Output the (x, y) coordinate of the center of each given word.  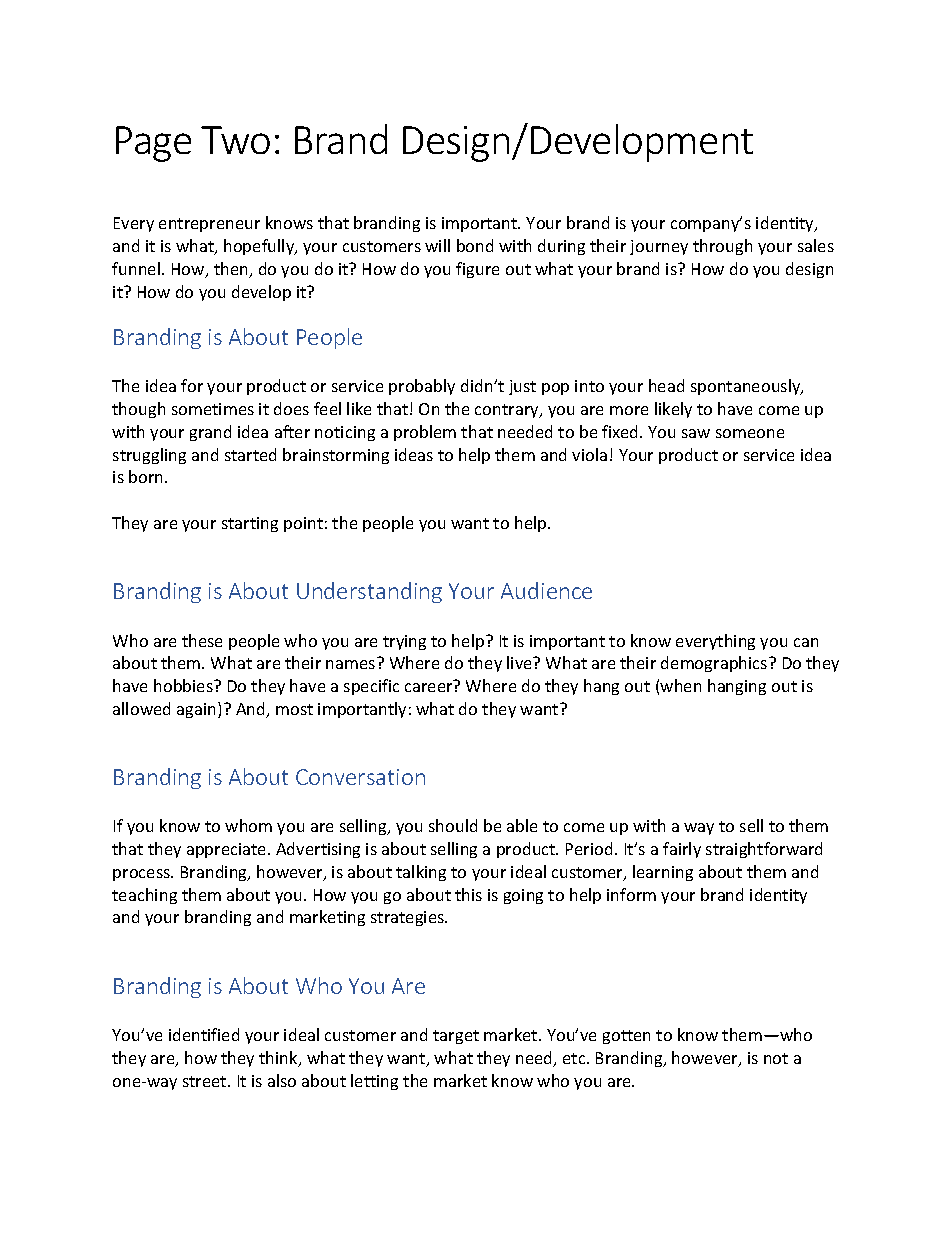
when (680, 685)
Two (235, 140)
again (198, 710)
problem (425, 433)
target (456, 1037)
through (722, 247)
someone (750, 433)
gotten (626, 1037)
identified (204, 1034)
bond (475, 245)
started (250, 454)
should (453, 825)
